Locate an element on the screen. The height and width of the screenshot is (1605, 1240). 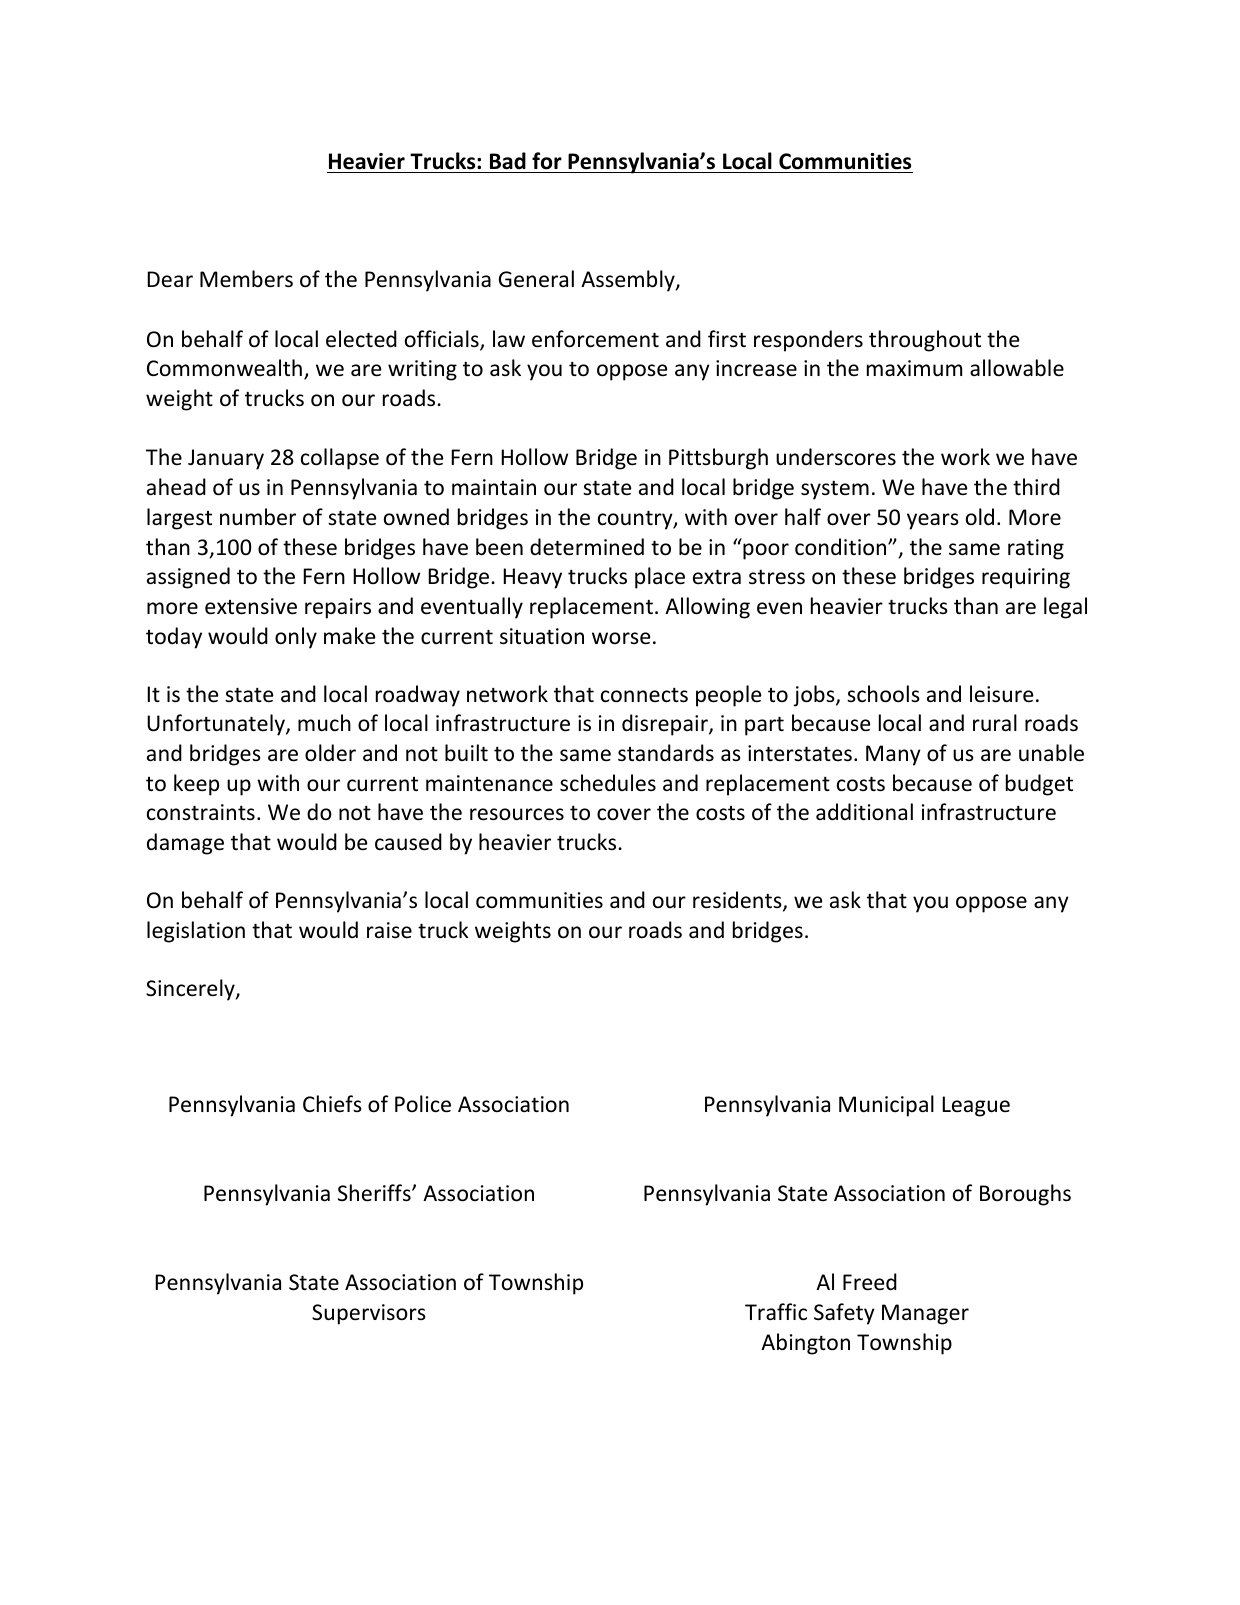
Members is located at coordinates (246, 279).
